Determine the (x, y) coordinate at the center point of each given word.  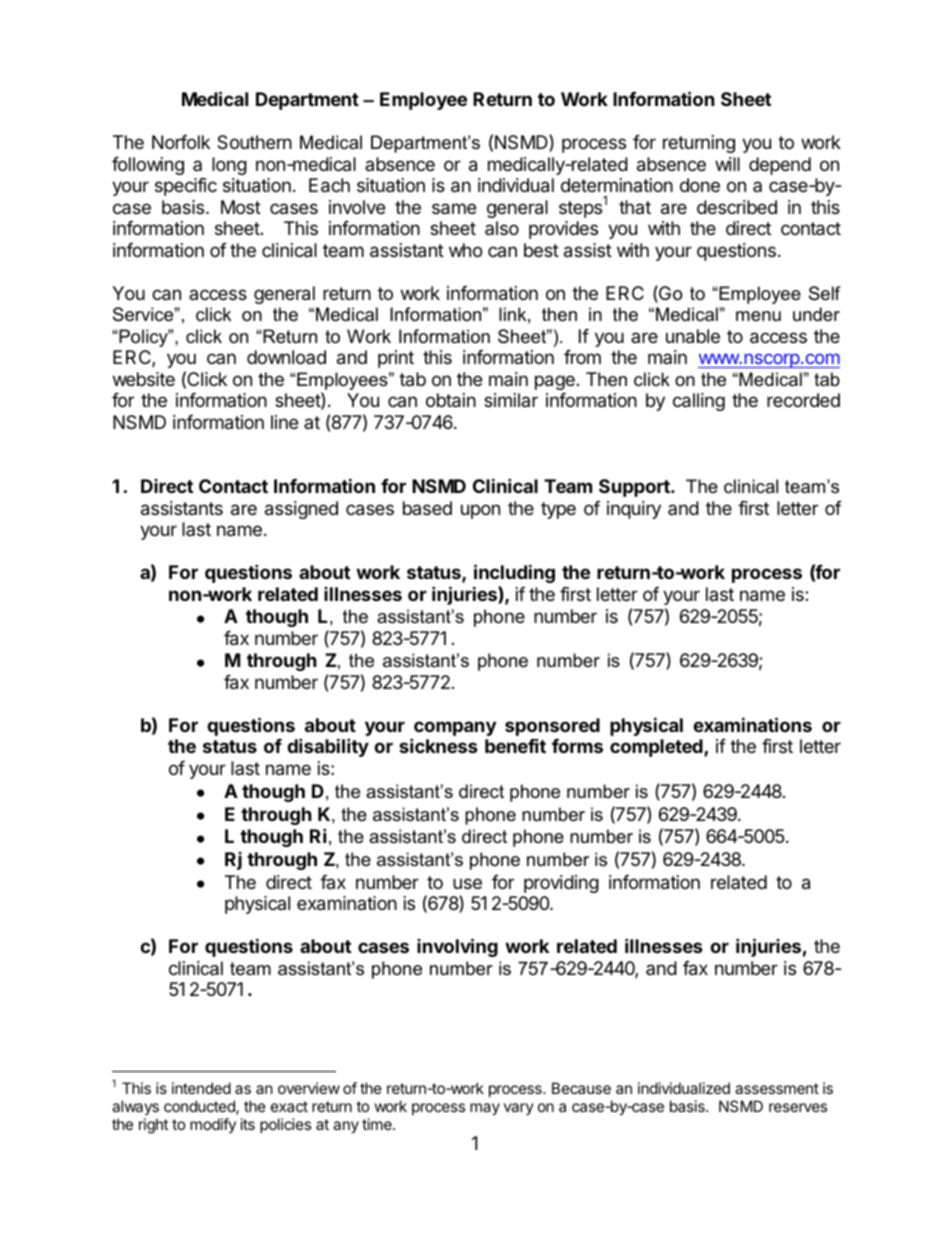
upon (480, 511)
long (229, 166)
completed (657, 748)
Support (635, 488)
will (727, 164)
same (454, 209)
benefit (515, 745)
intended (201, 1088)
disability (328, 747)
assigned (301, 510)
